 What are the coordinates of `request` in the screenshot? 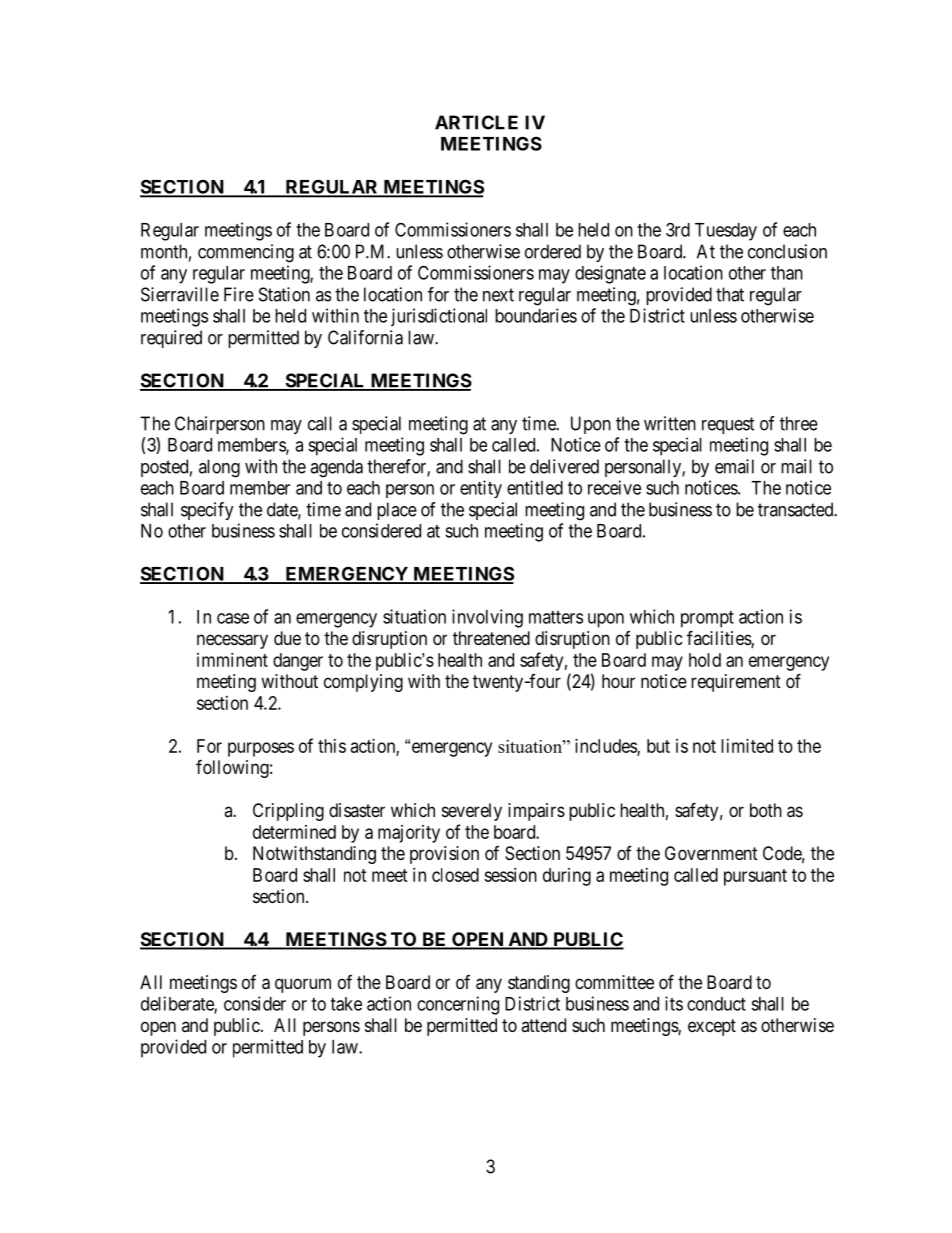 It's located at (728, 425).
